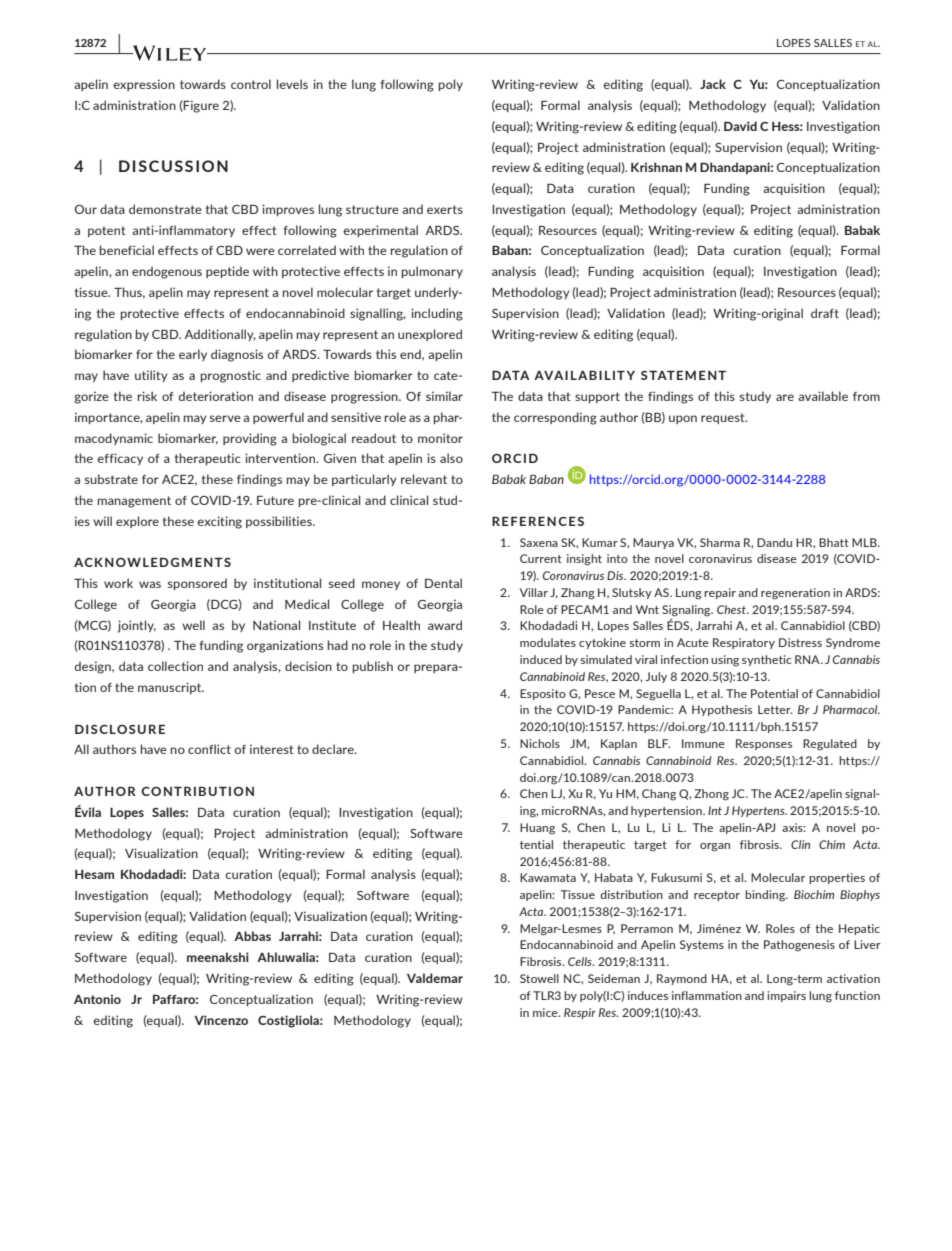 The height and width of the screenshot is (1251, 952). Describe the element at coordinates (786, 996) in the screenshot. I see `impairs` at that location.
